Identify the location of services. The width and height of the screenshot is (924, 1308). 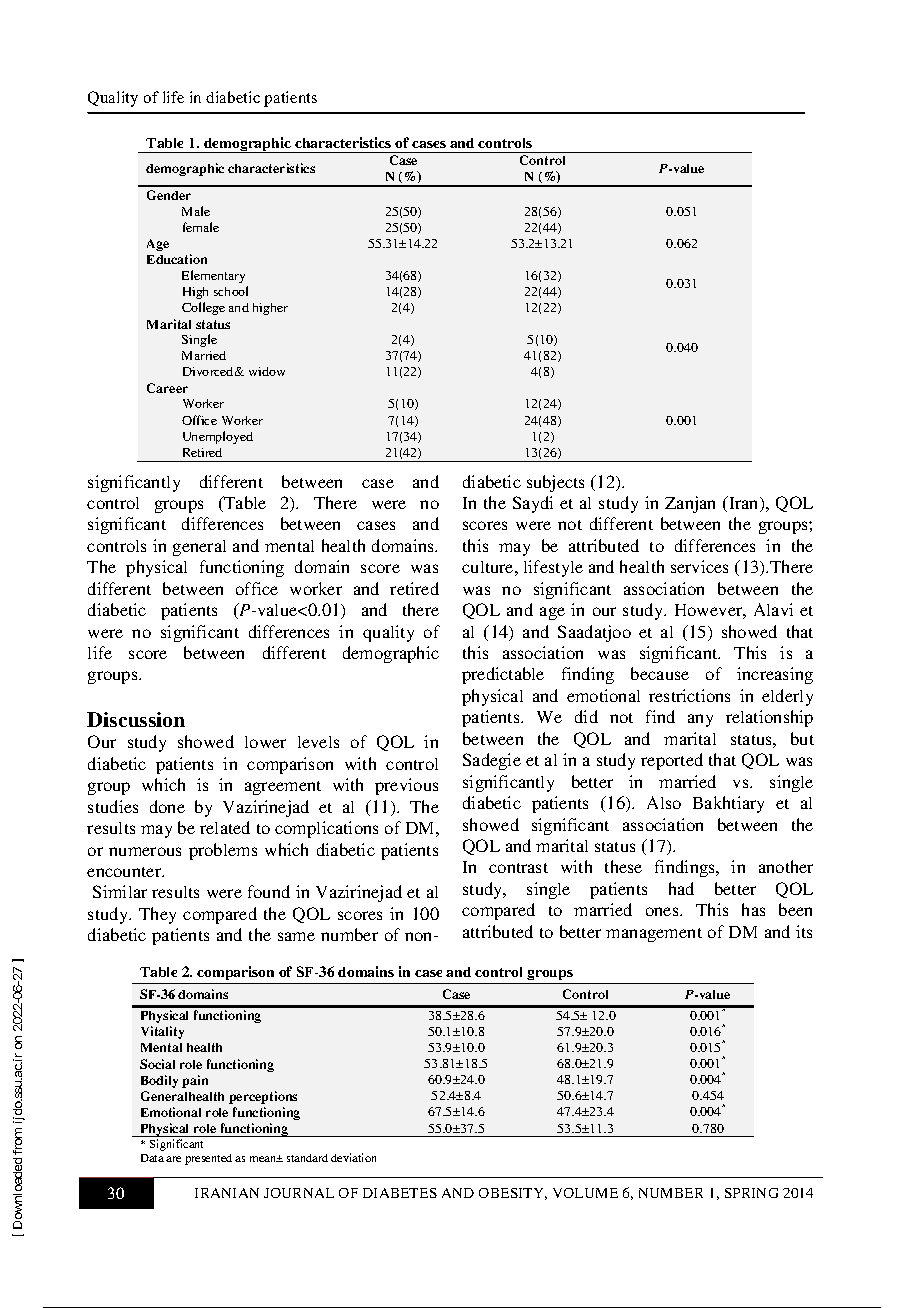
(699, 566).
